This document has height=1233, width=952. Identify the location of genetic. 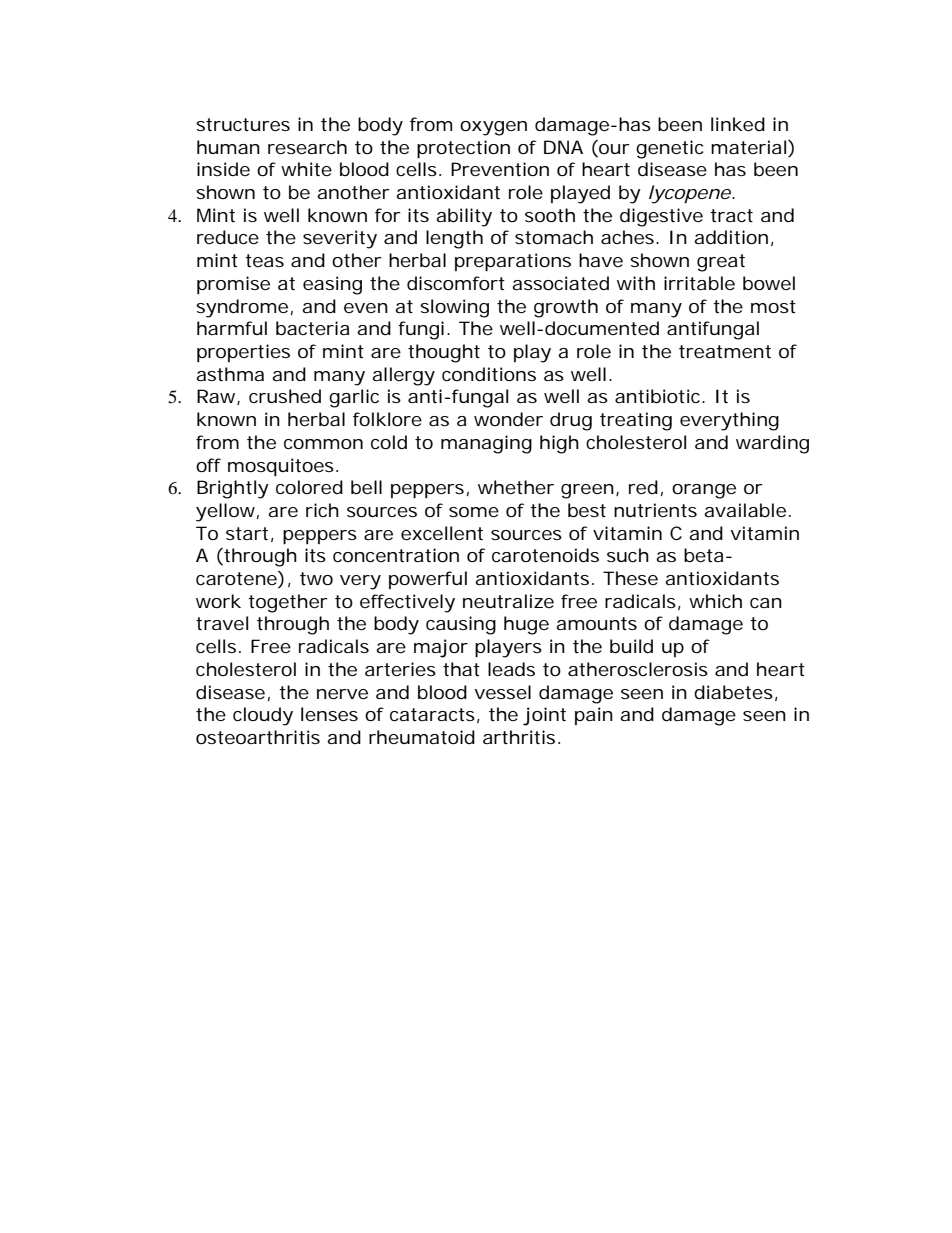
(669, 149).
